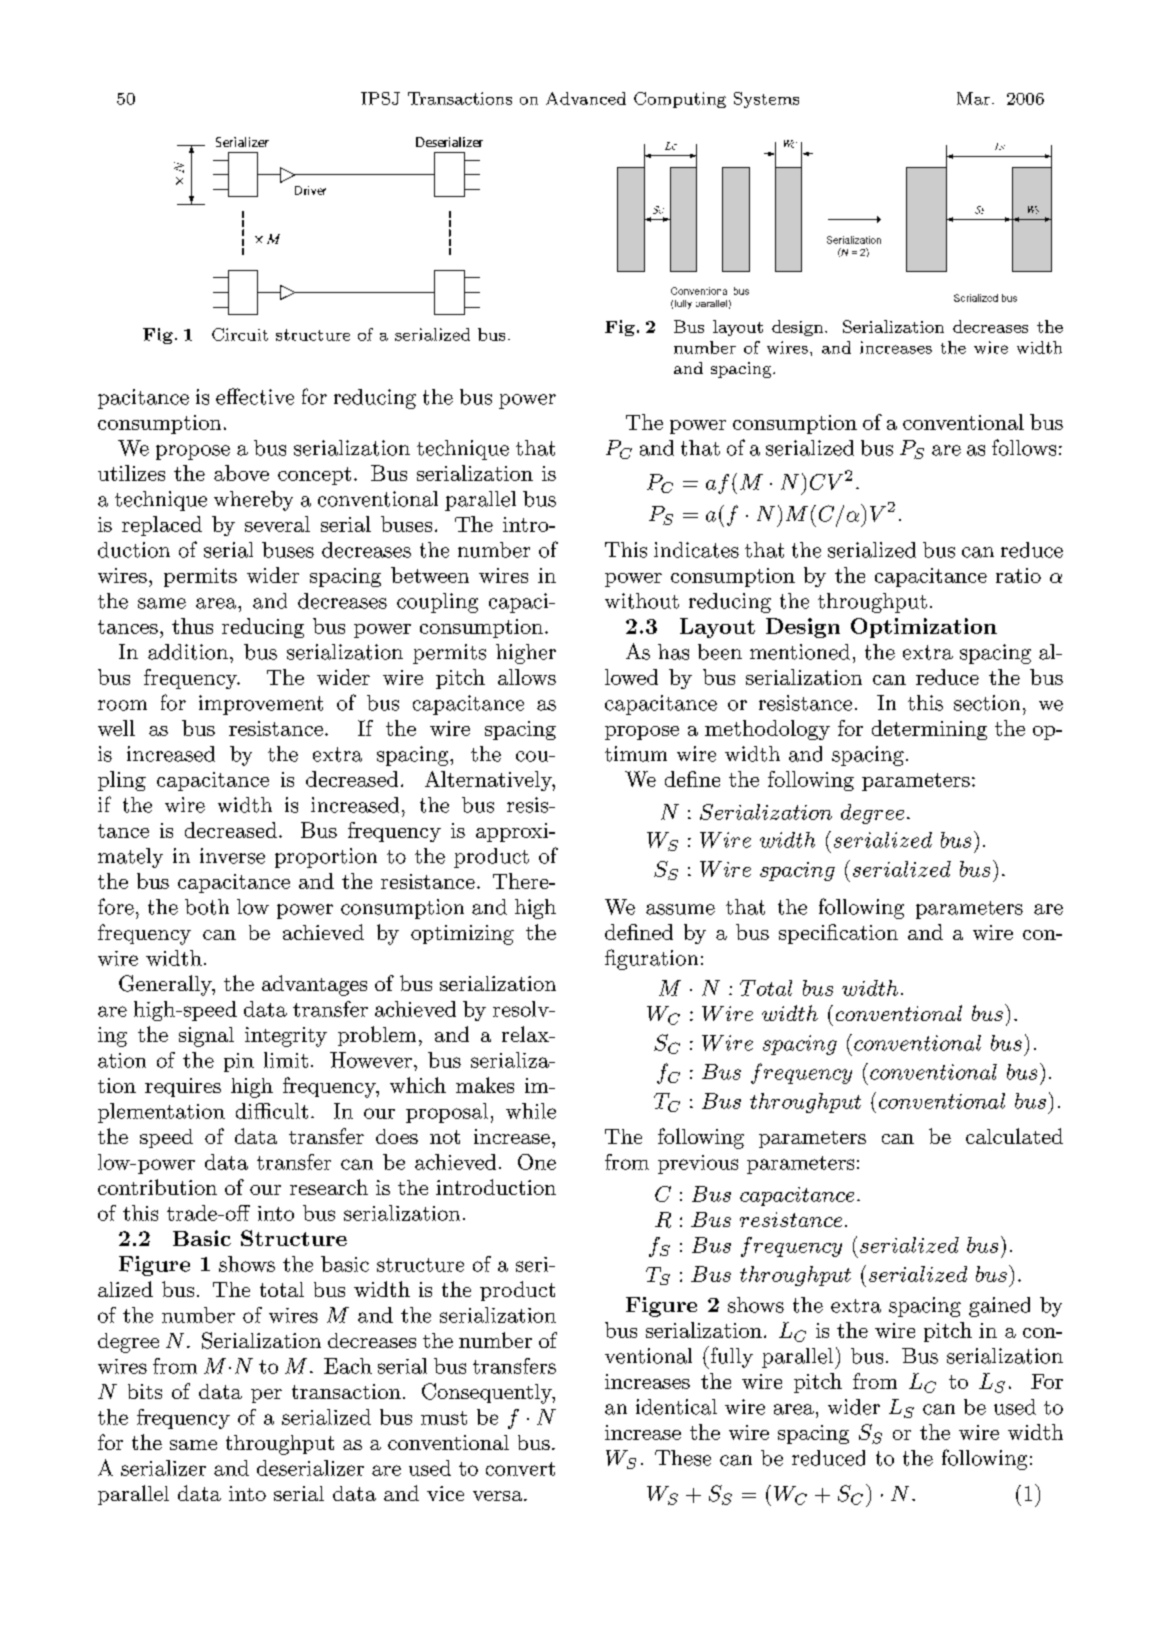 The image size is (1161, 1640). I want to click on calculated, so click(1014, 1136).
